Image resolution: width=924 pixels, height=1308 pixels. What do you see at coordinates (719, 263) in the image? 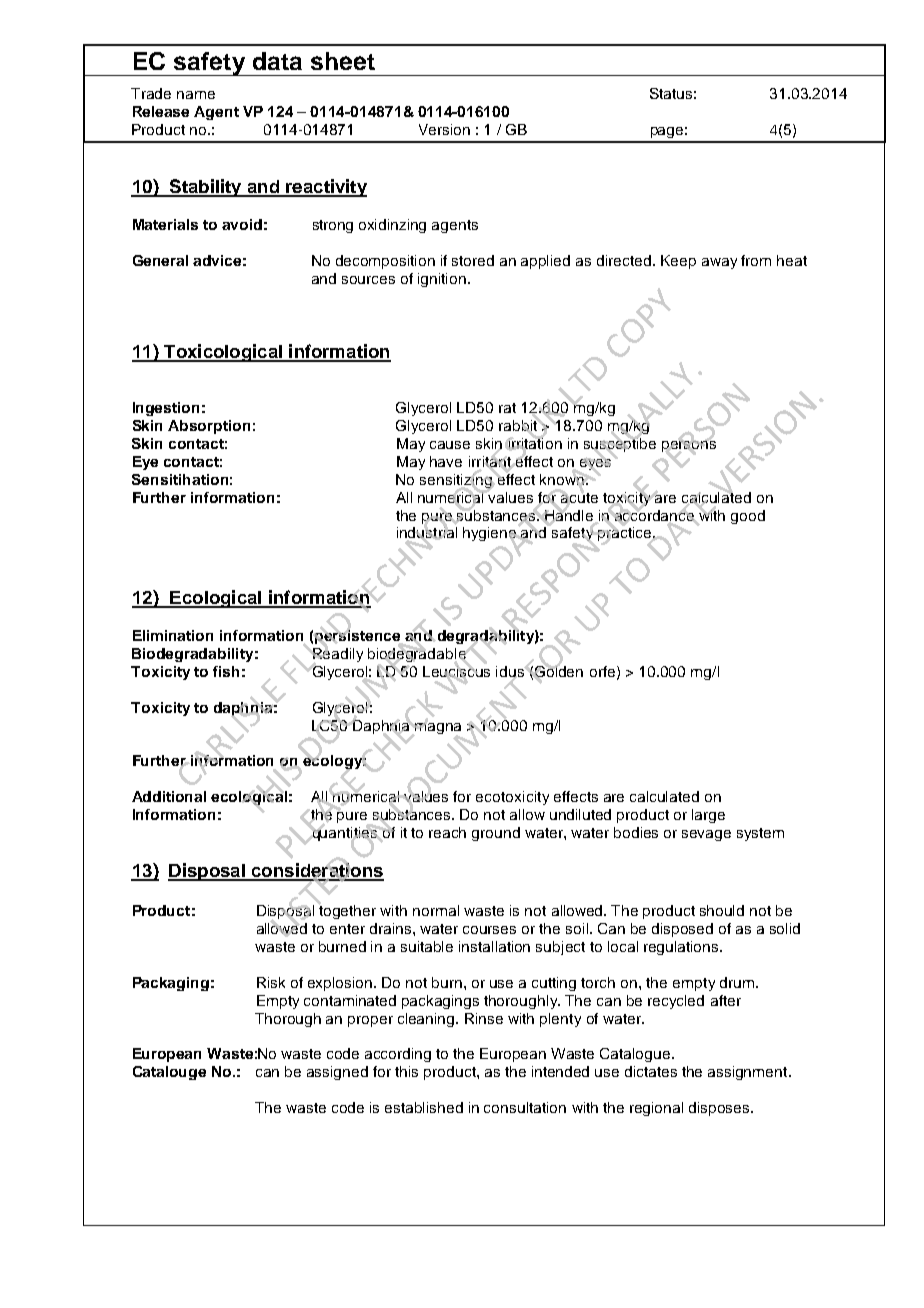
I see `away` at bounding box center [719, 263].
